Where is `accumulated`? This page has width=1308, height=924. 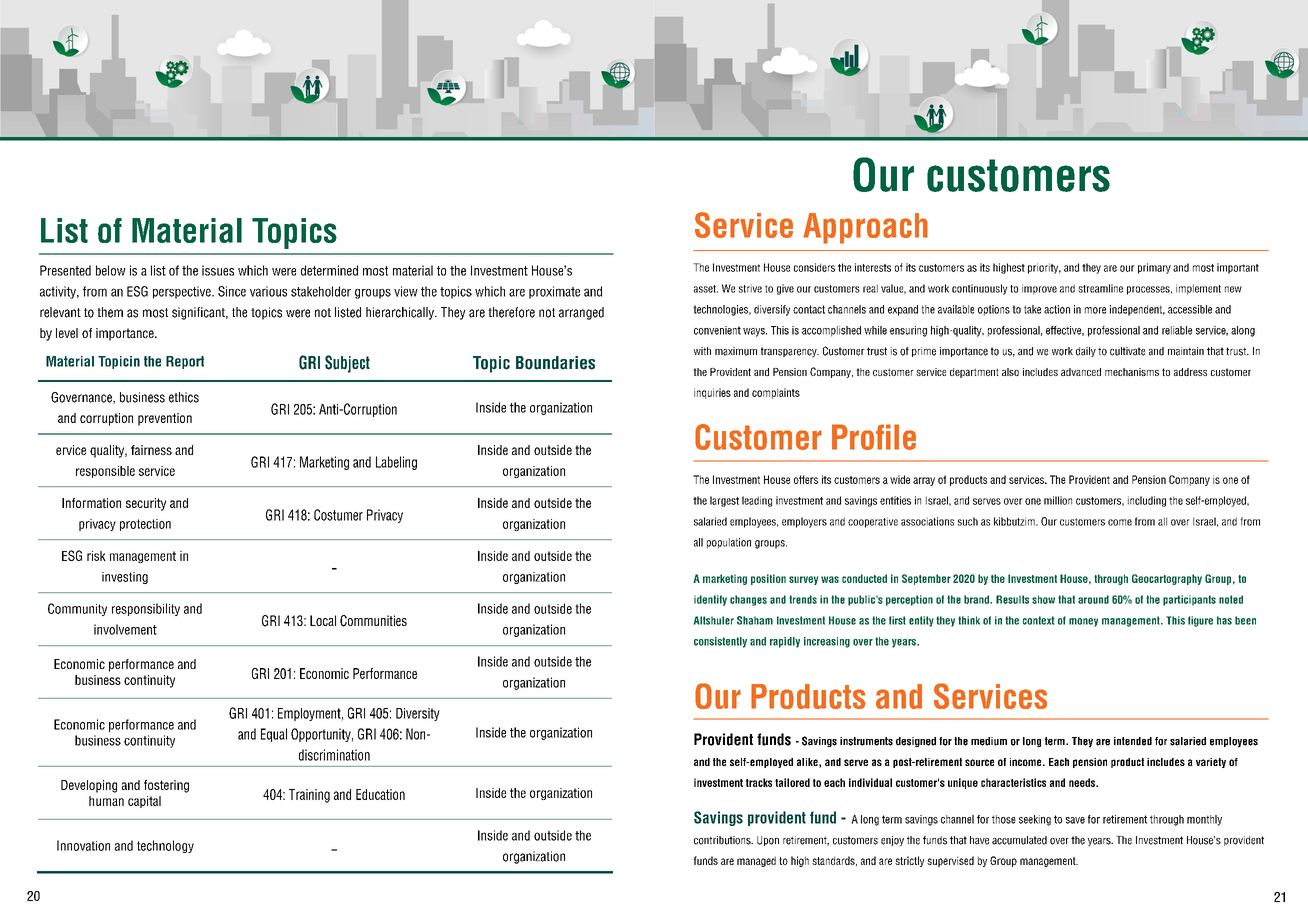 accumulated is located at coordinates (1019, 840).
